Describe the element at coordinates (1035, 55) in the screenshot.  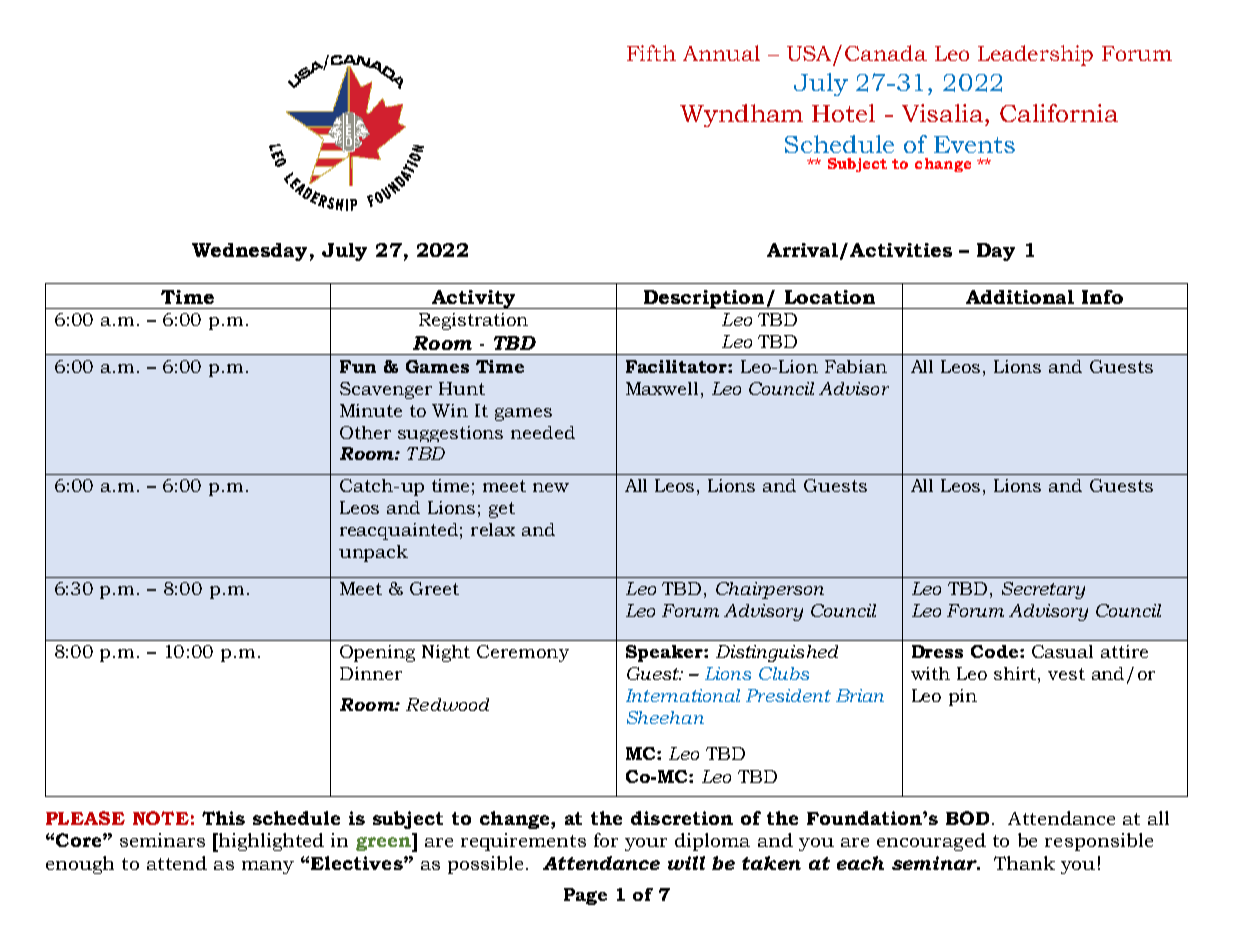
I see `Leadership` at that location.
